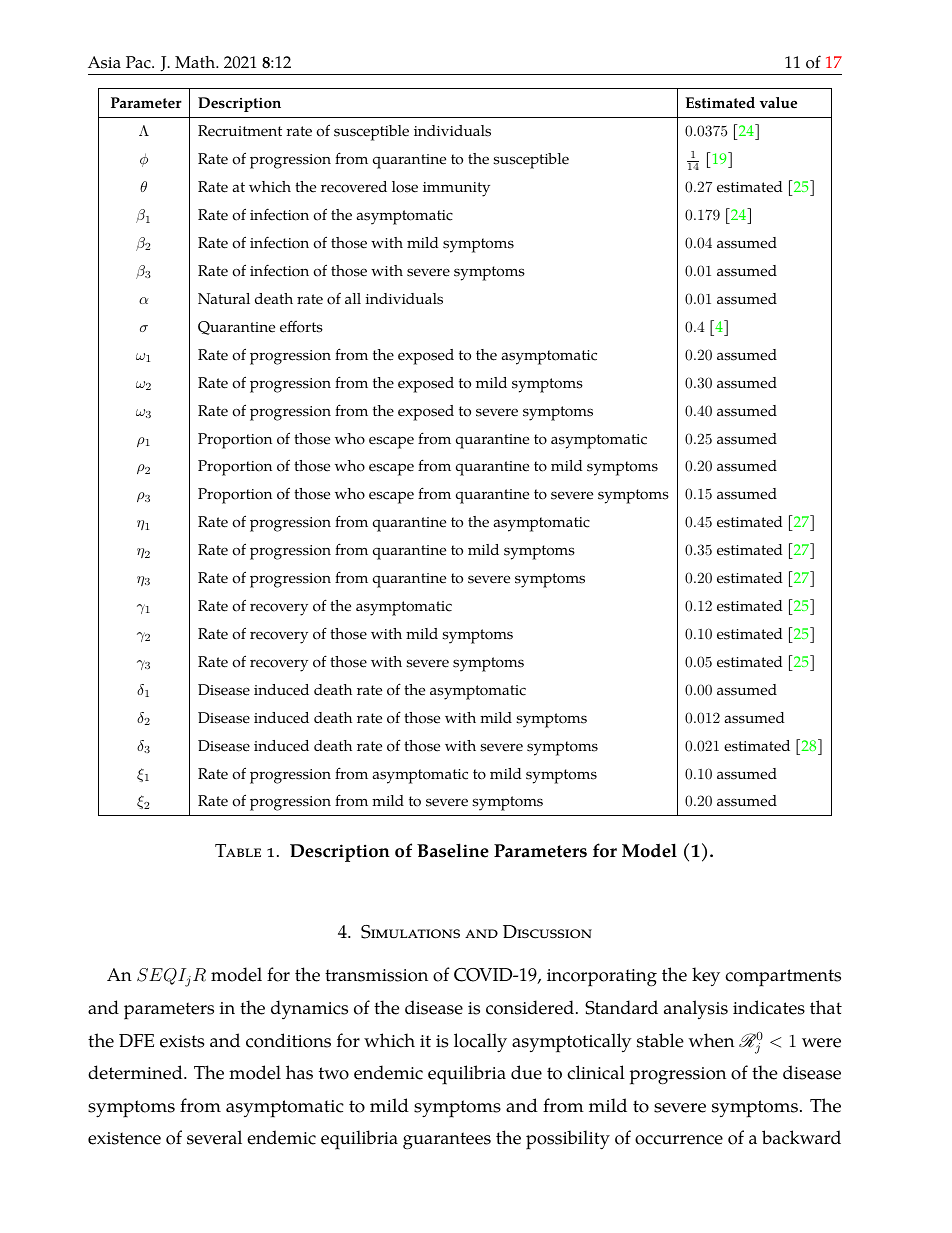 The width and height of the screenshot is (952, 1233). What do you see at coordinates (405, 187) in the screenshot?
I see `lose` at bounding box center [405, 187].
